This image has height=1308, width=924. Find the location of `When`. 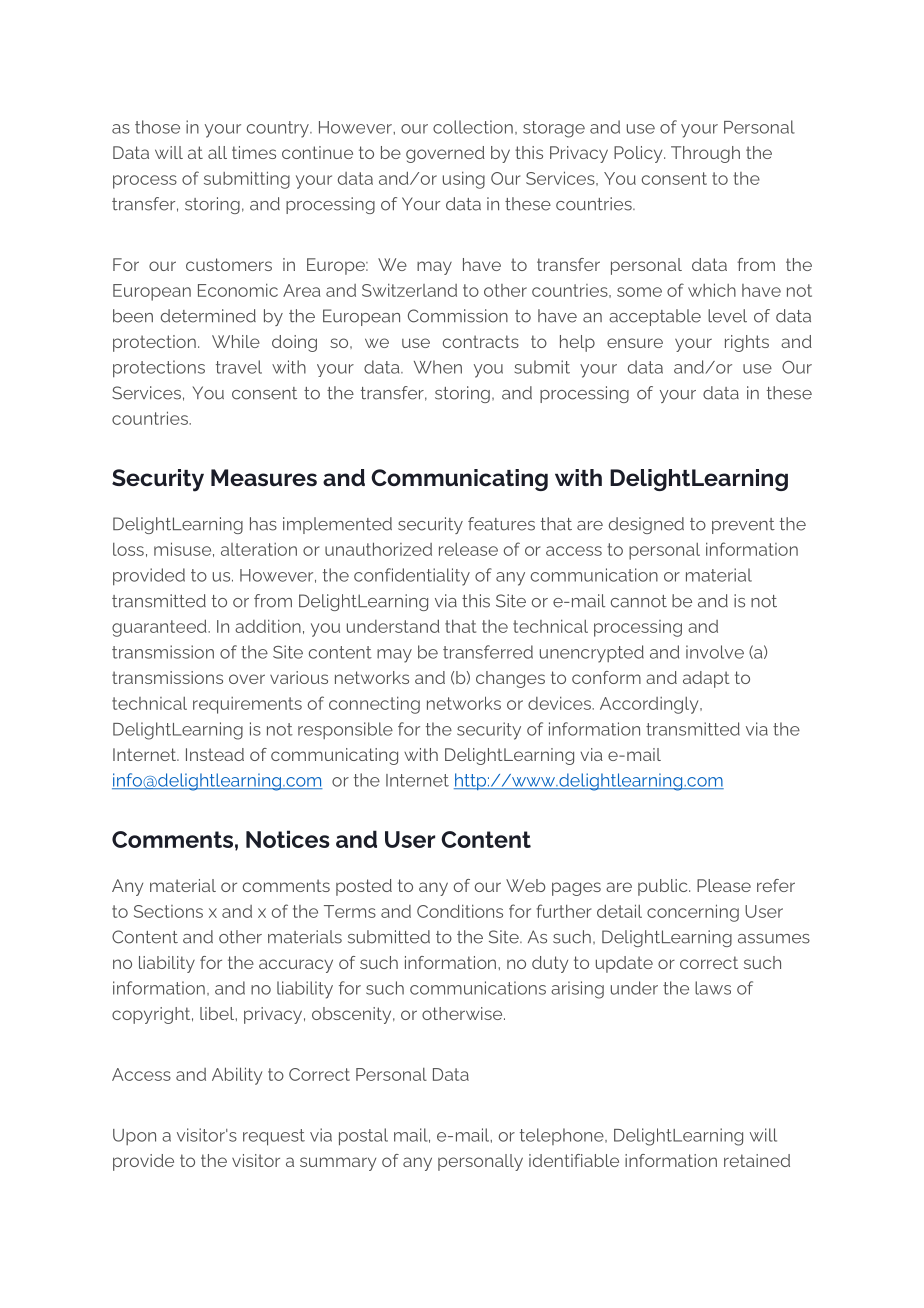

When is located at coordinates (438, 367).
